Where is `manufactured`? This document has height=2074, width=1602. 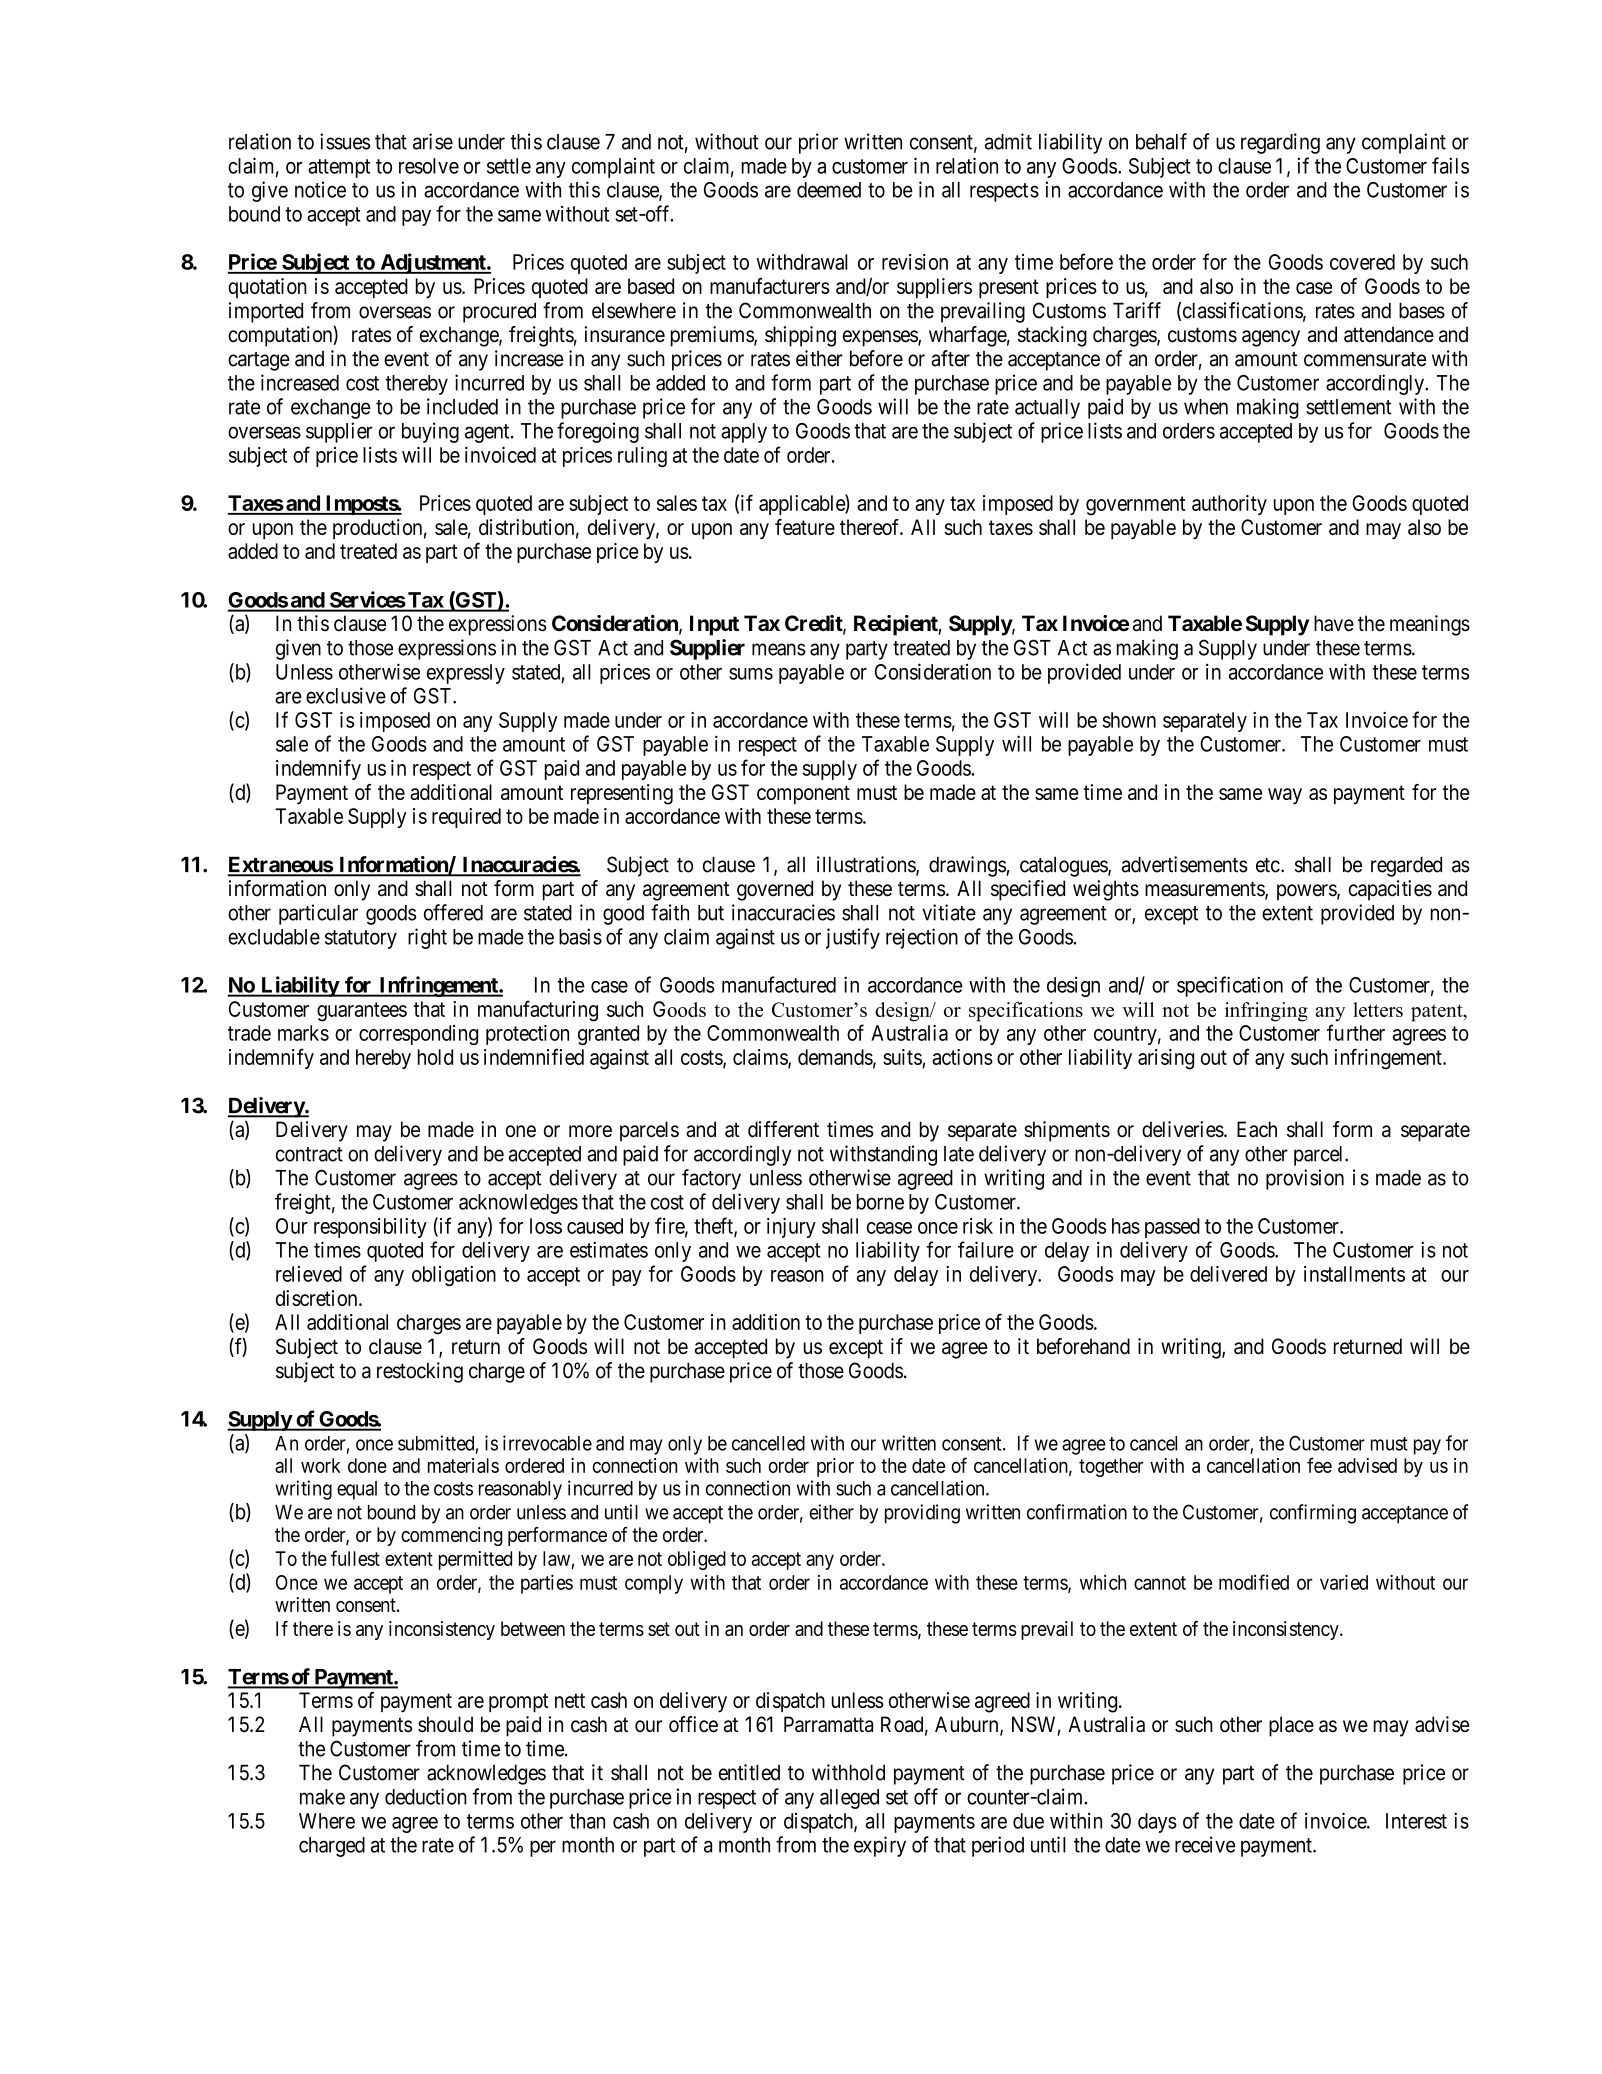 manufactured is located at coordinates (779, 984).
